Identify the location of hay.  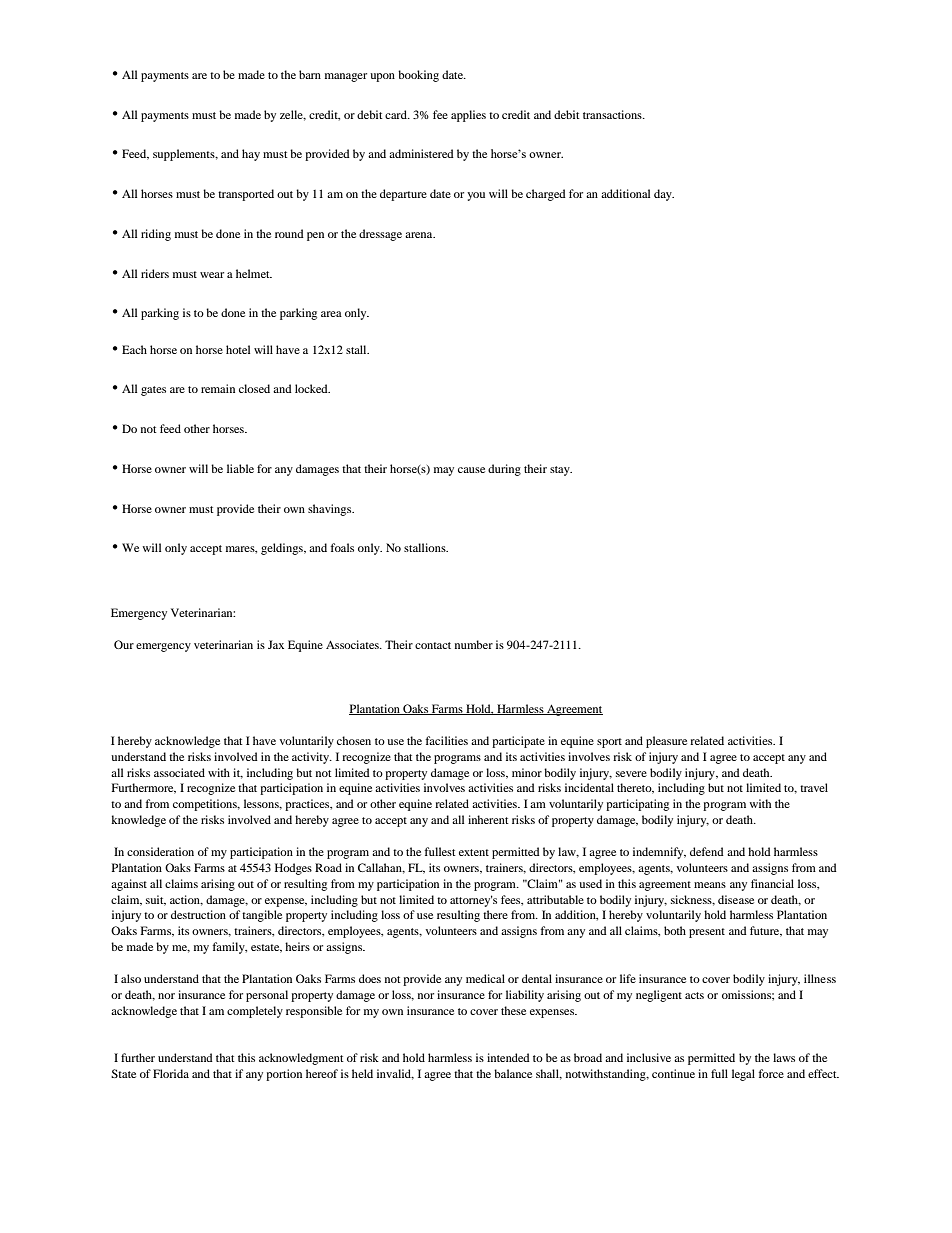
(251, 155).
